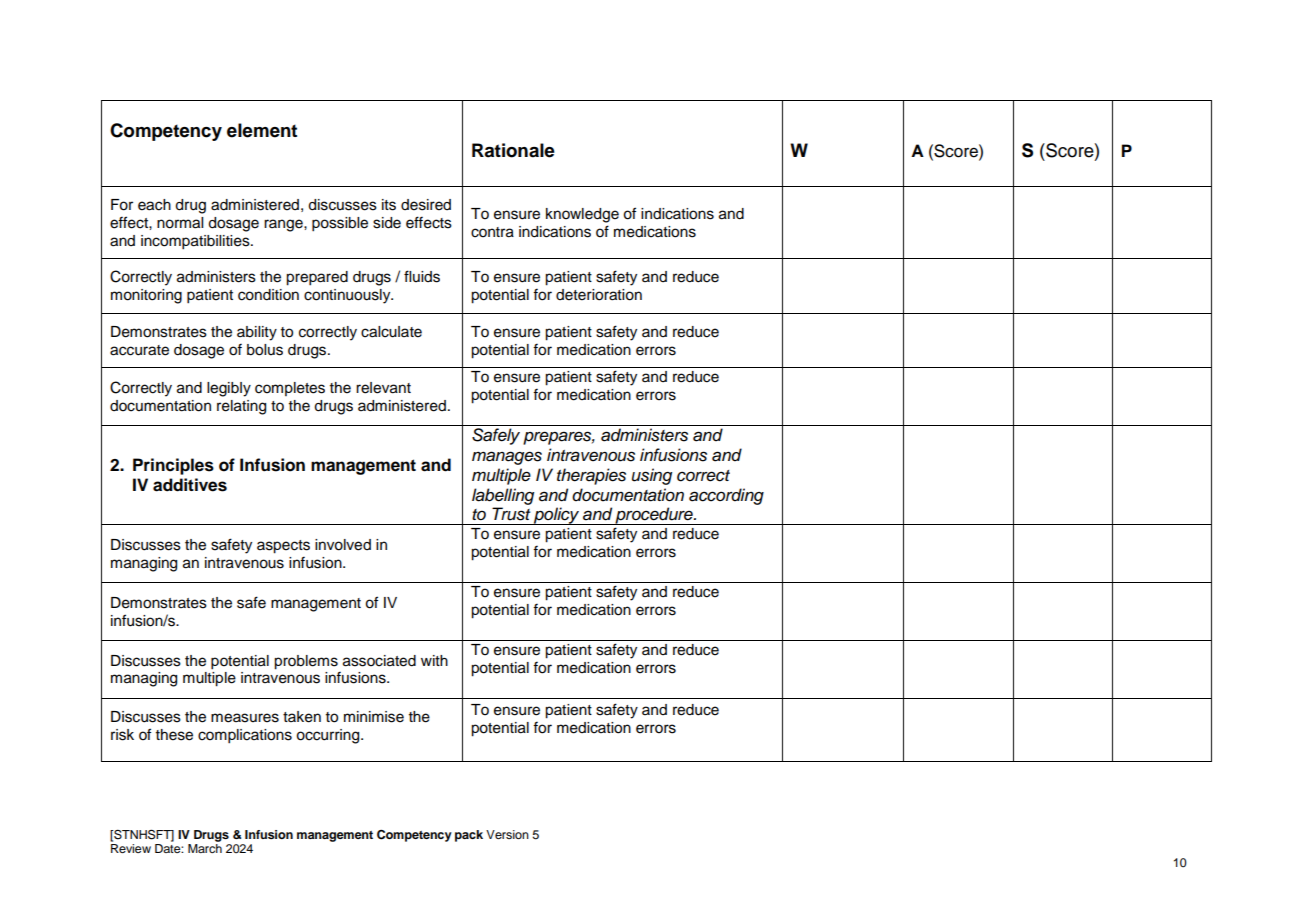 The width and height of the document is (1308, 924). I want to click on pack, so click(469, 836).
